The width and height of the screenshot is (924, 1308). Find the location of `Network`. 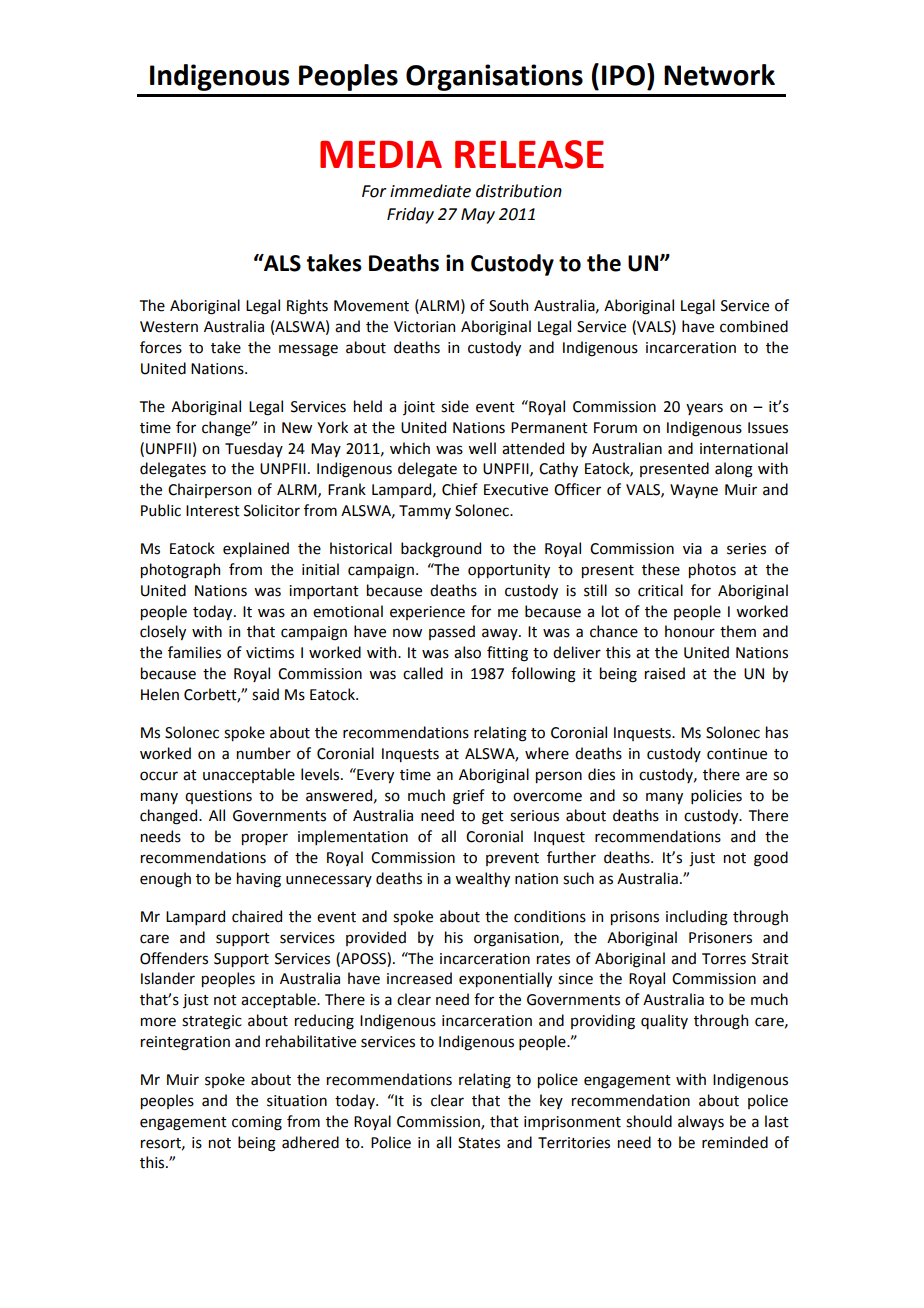

Network is located at coordinates (719, 75).
